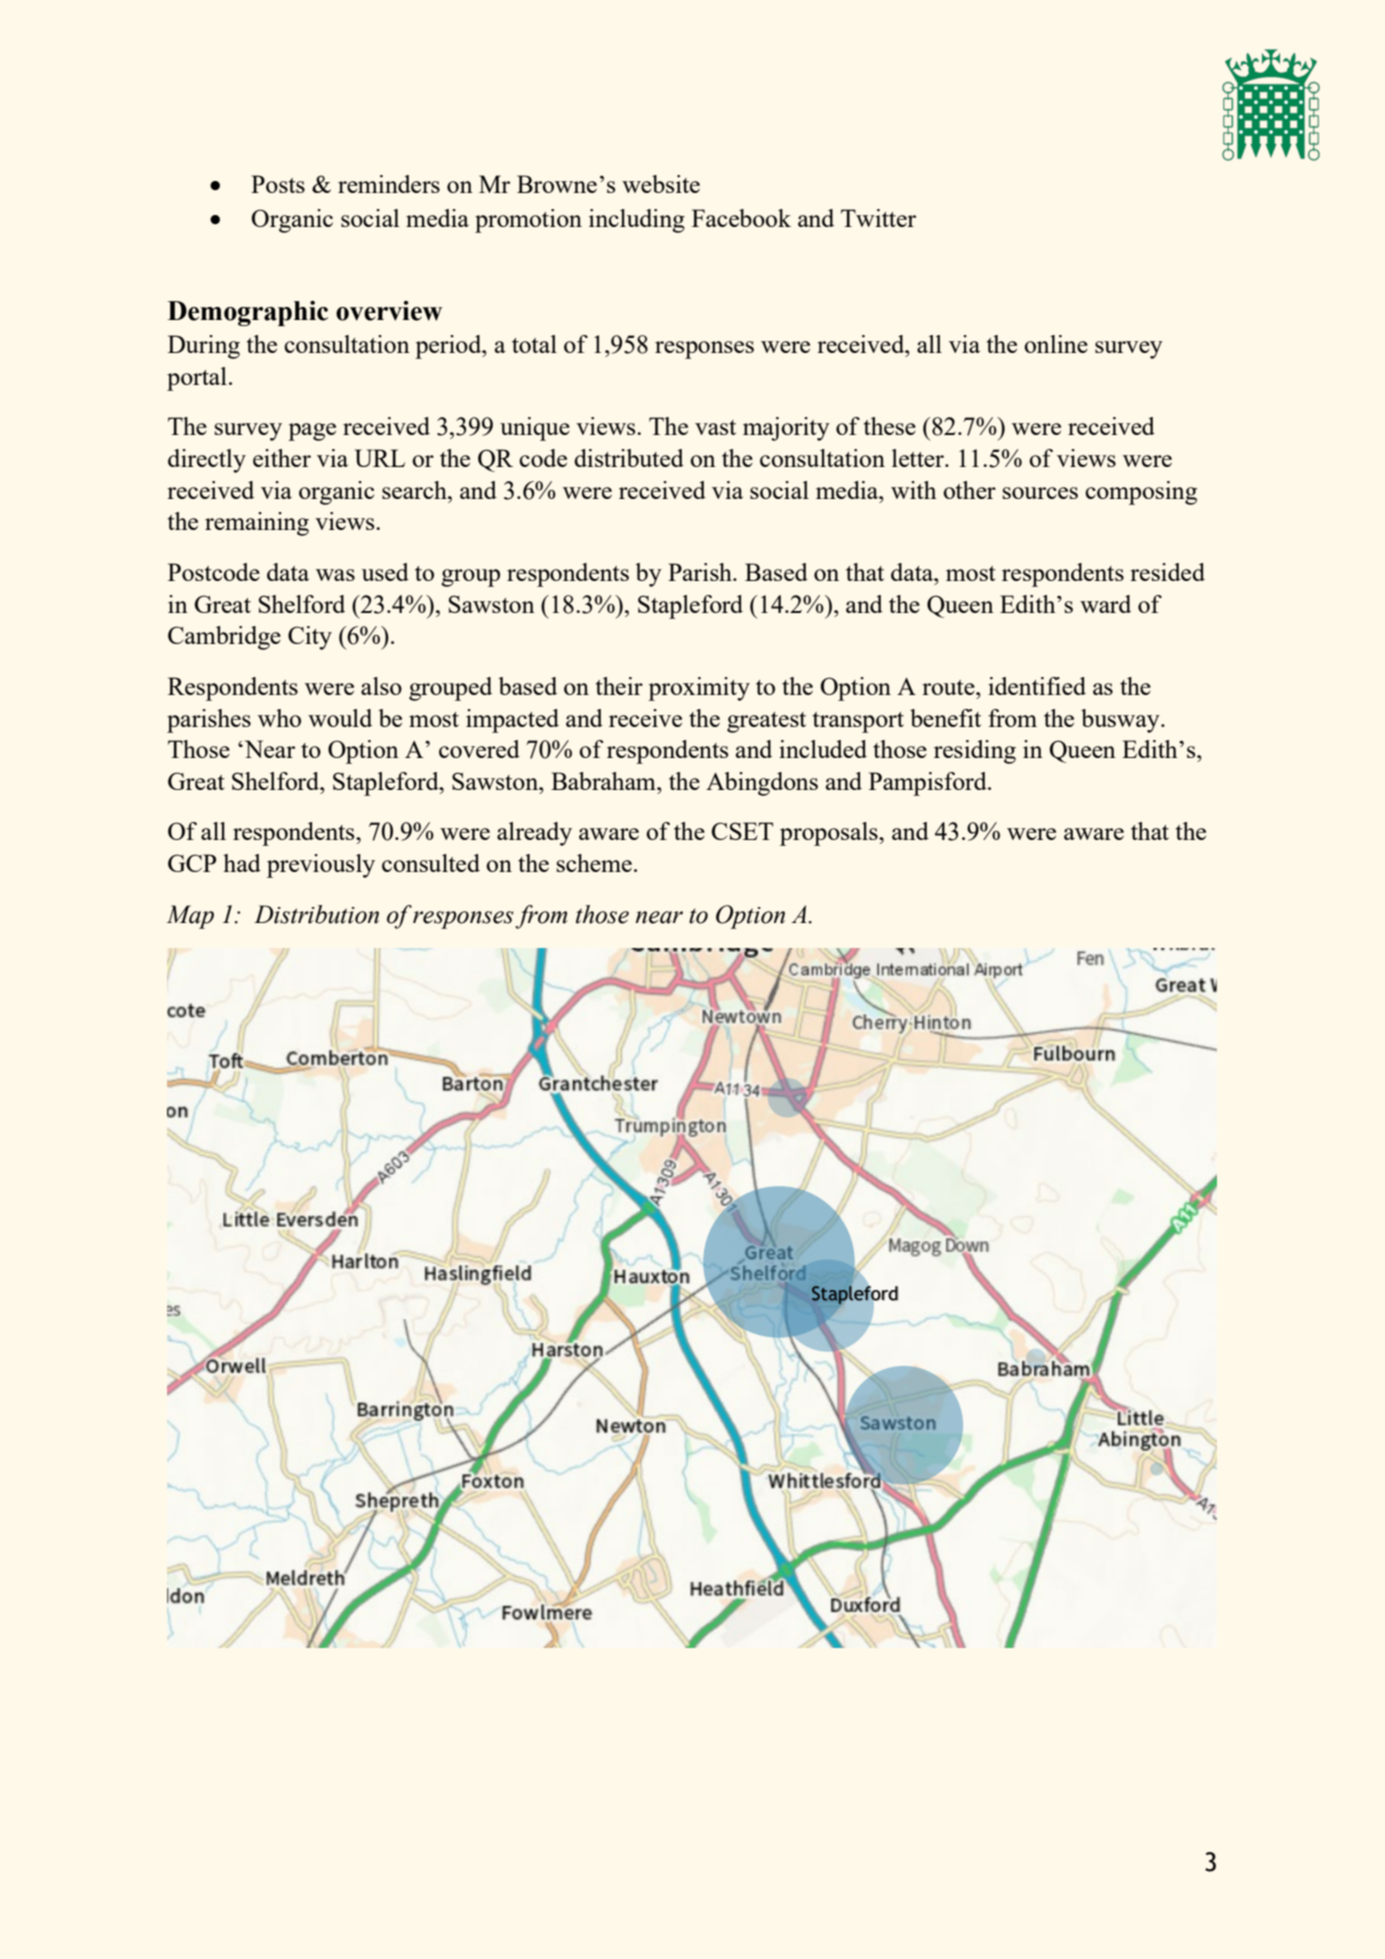  I want to click on Distribution, so click(316, 914).
